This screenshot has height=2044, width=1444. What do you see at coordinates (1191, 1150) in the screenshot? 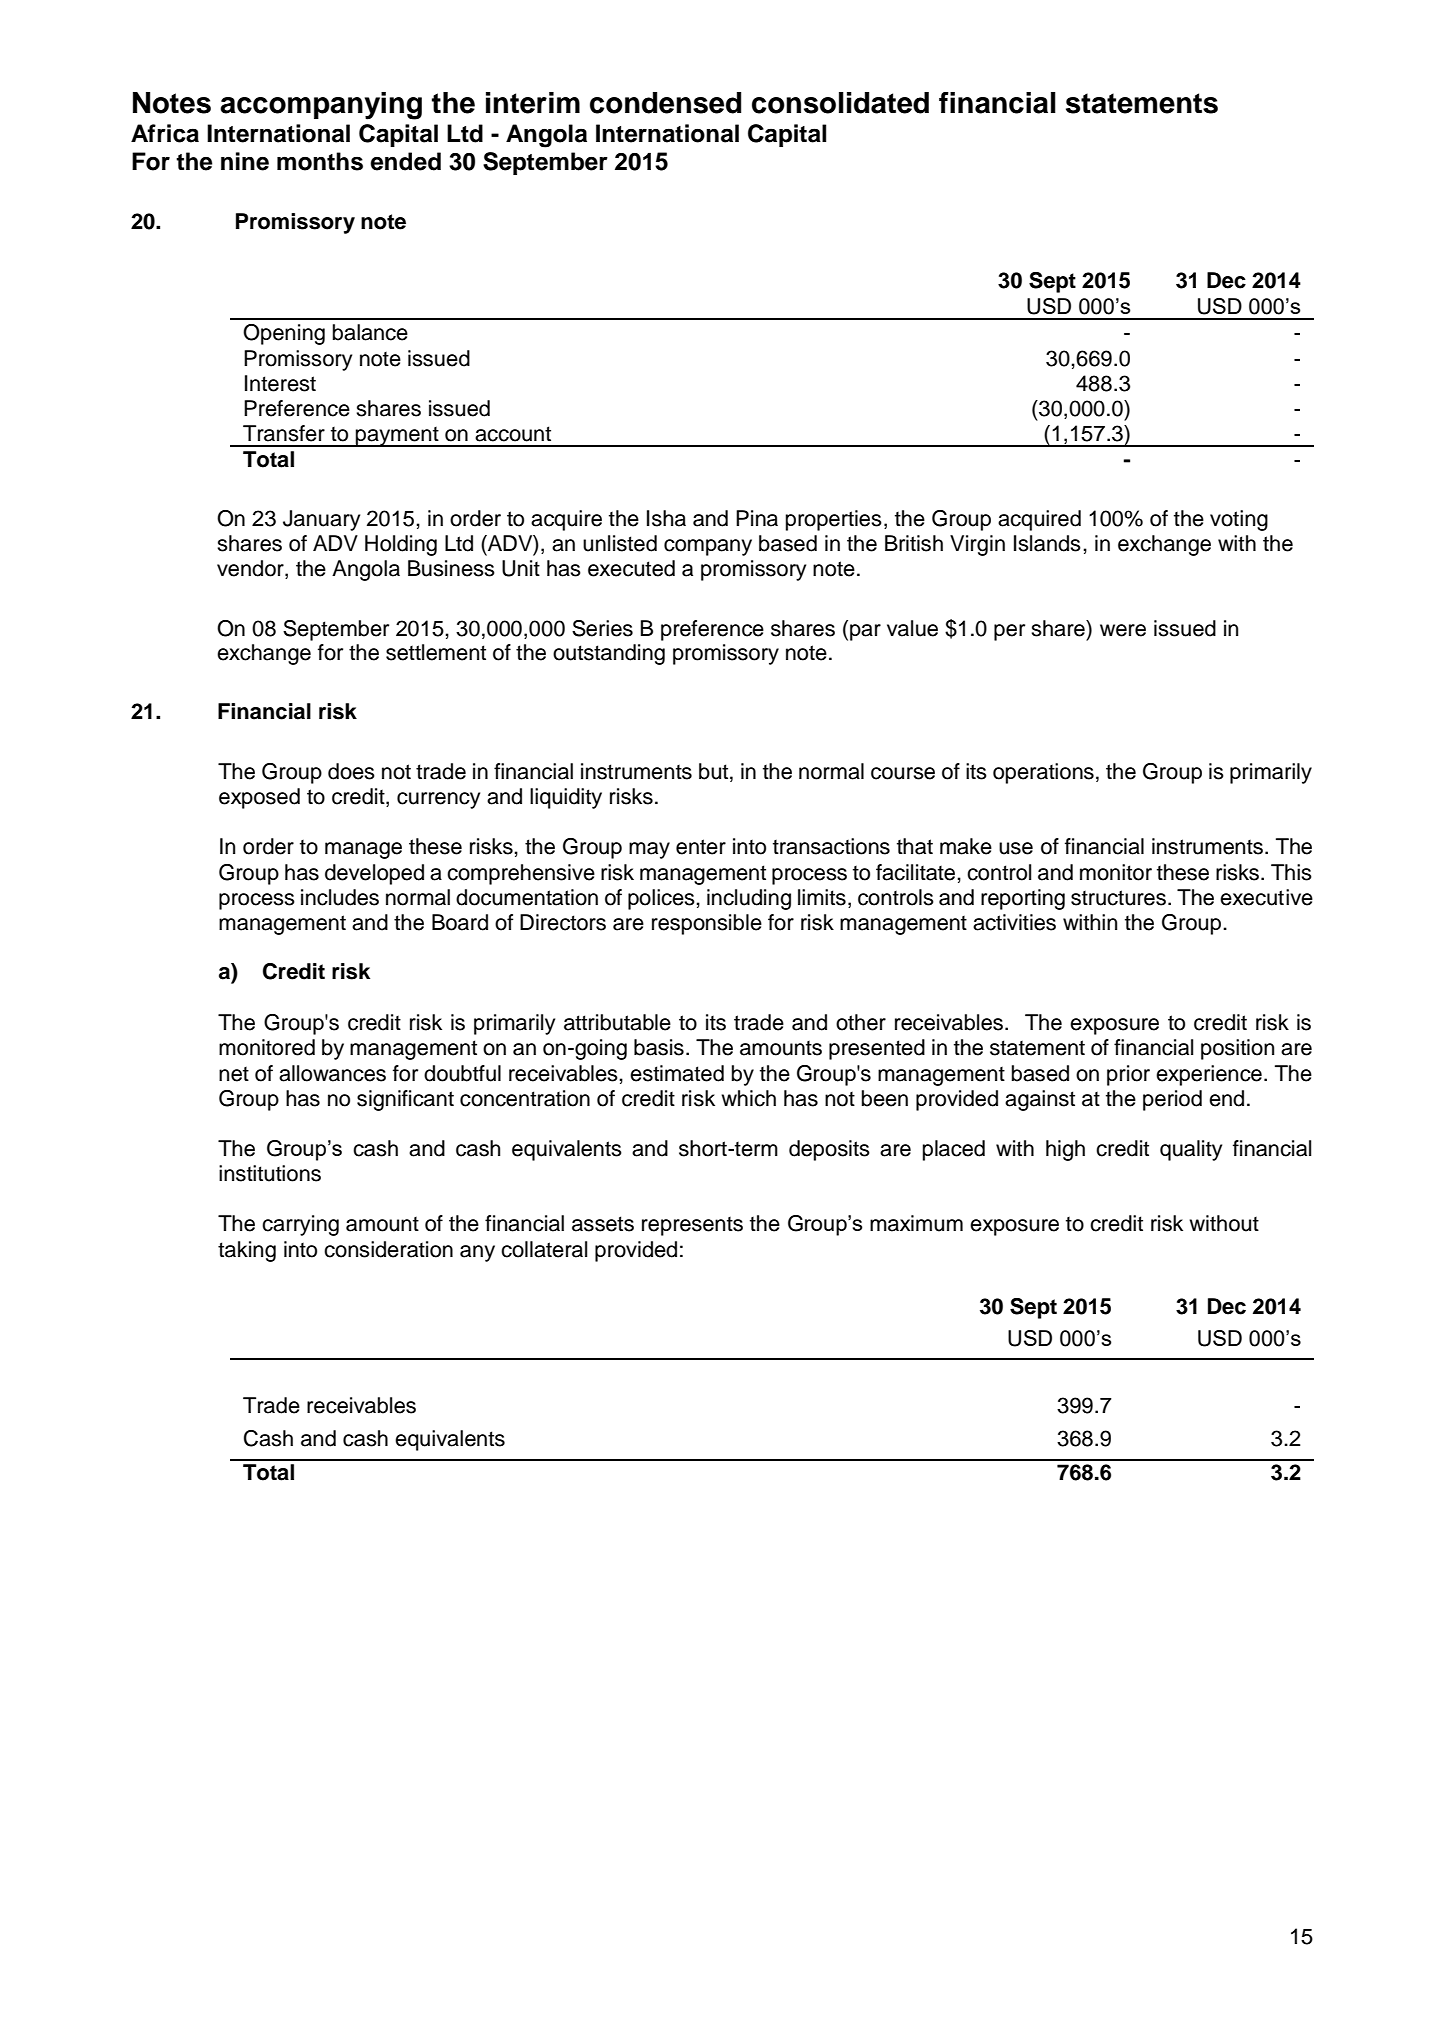
I see `quality` at bounding box center [1191, 1150].
